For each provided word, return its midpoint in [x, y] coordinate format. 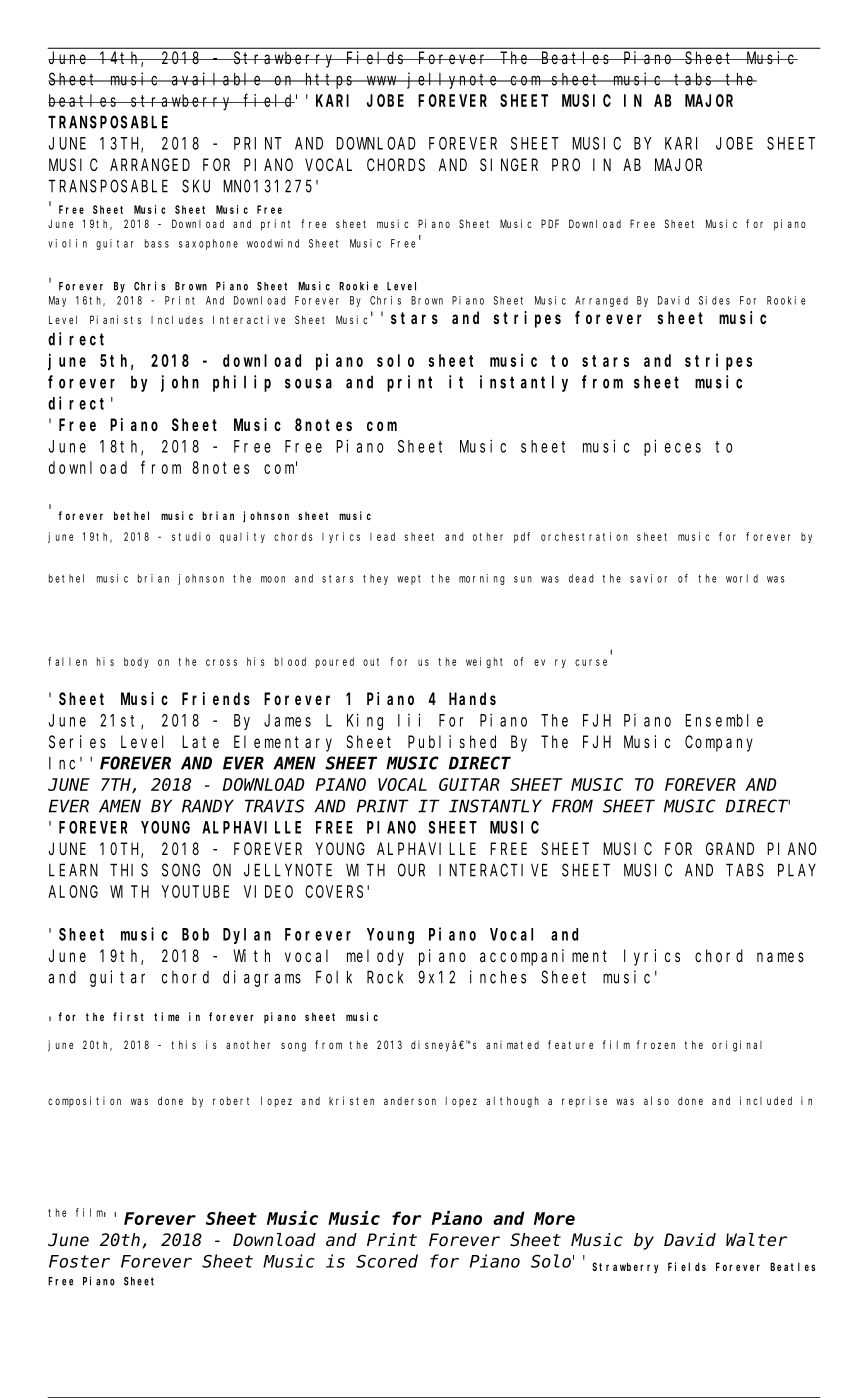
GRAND [730, 849]
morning [481, 579]
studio [191, 536]
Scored [387, 1261]
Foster [79, 1262]
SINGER [509, 165]
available [217, 79]
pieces [672, 447]
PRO [566, 165]
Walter [756, 1240]
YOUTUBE [195, 891]
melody [375, 957]
